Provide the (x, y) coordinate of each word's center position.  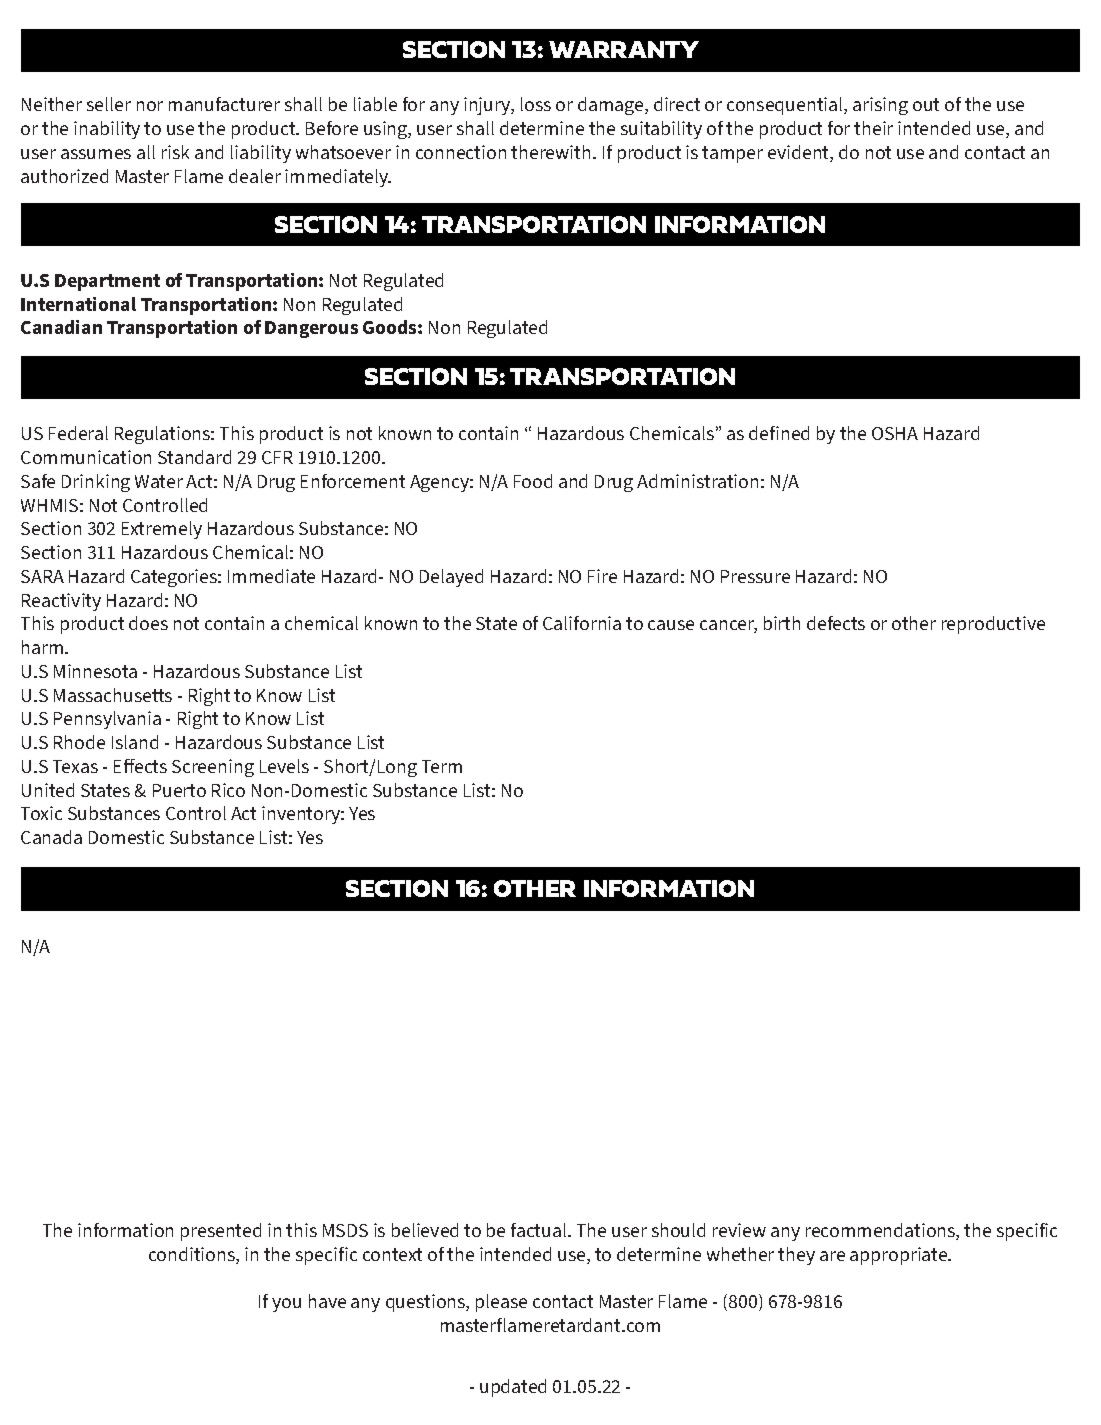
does (148, 623)
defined (779, 433)
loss (536, 104)
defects (836, 623)
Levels (284, 766)
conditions (193, 1255)
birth (782, 623)
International (78, 304)
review (739, 1230)
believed (425, 1230)
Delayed (451, 578)
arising (880, 106)
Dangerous (311, 329)
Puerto (179, 790)
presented (221, 1232)
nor (150, 106)
